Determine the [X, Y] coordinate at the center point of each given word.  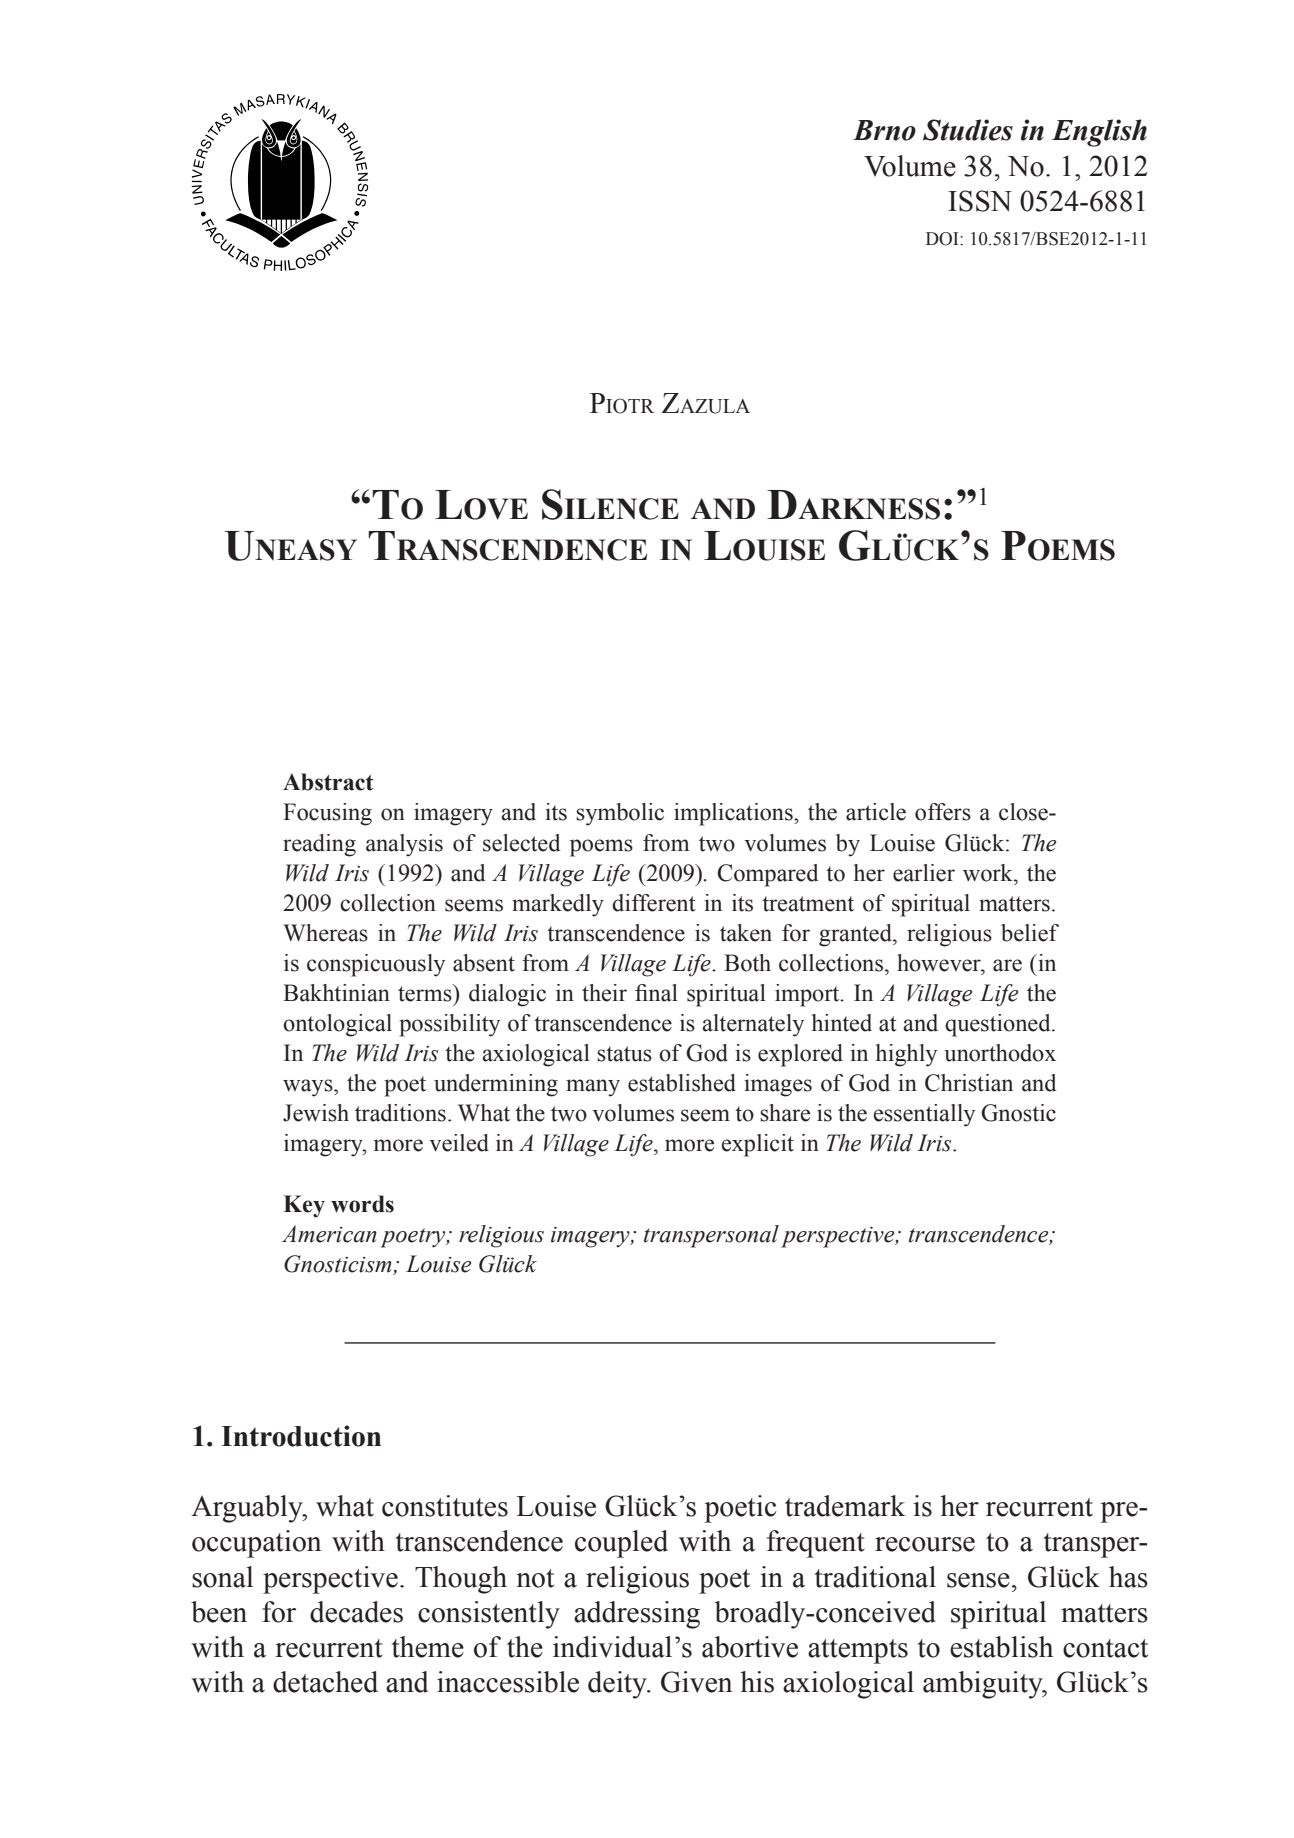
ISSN [980, 201]
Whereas [325, 933]
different [654, 903]
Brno [884, 130]
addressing [637, 1615]
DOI [943, 239]
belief [1030, 933]
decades [356, 1612]
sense [978, 1580]
